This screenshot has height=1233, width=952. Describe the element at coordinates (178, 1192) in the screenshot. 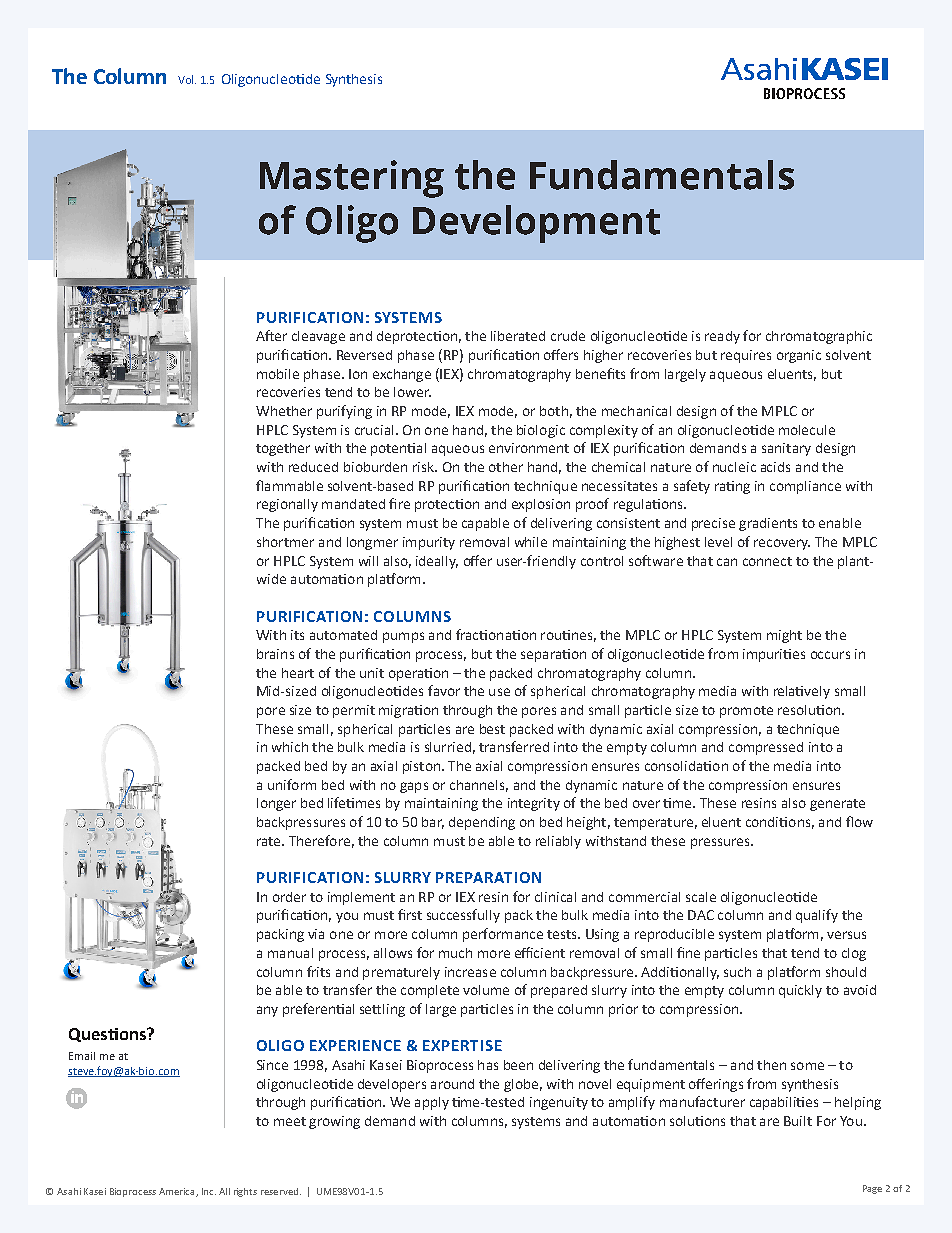

I see `America` at that location.
